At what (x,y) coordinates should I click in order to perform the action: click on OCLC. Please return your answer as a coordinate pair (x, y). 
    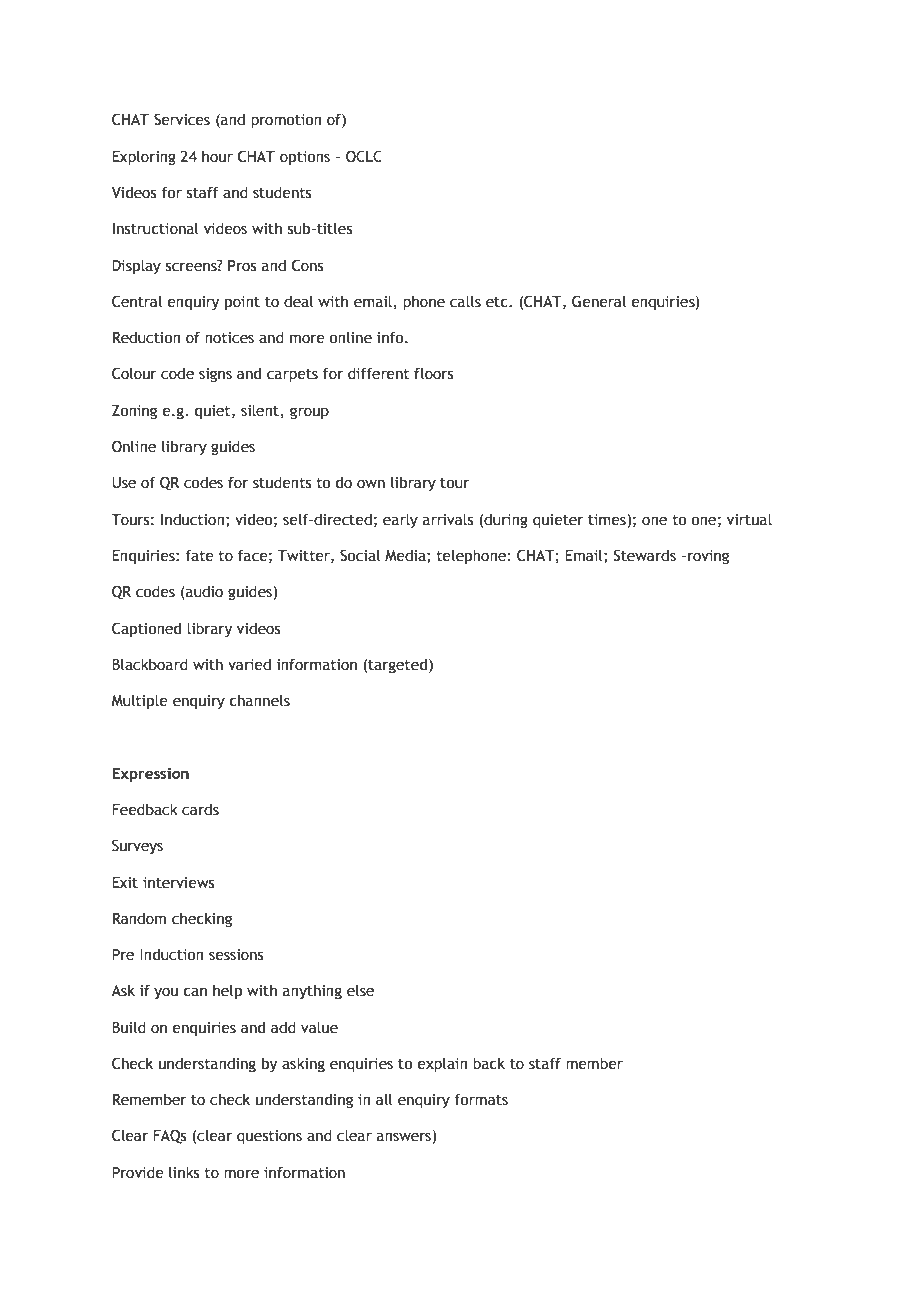
    Looking at the image, I should click on (364, 156).
